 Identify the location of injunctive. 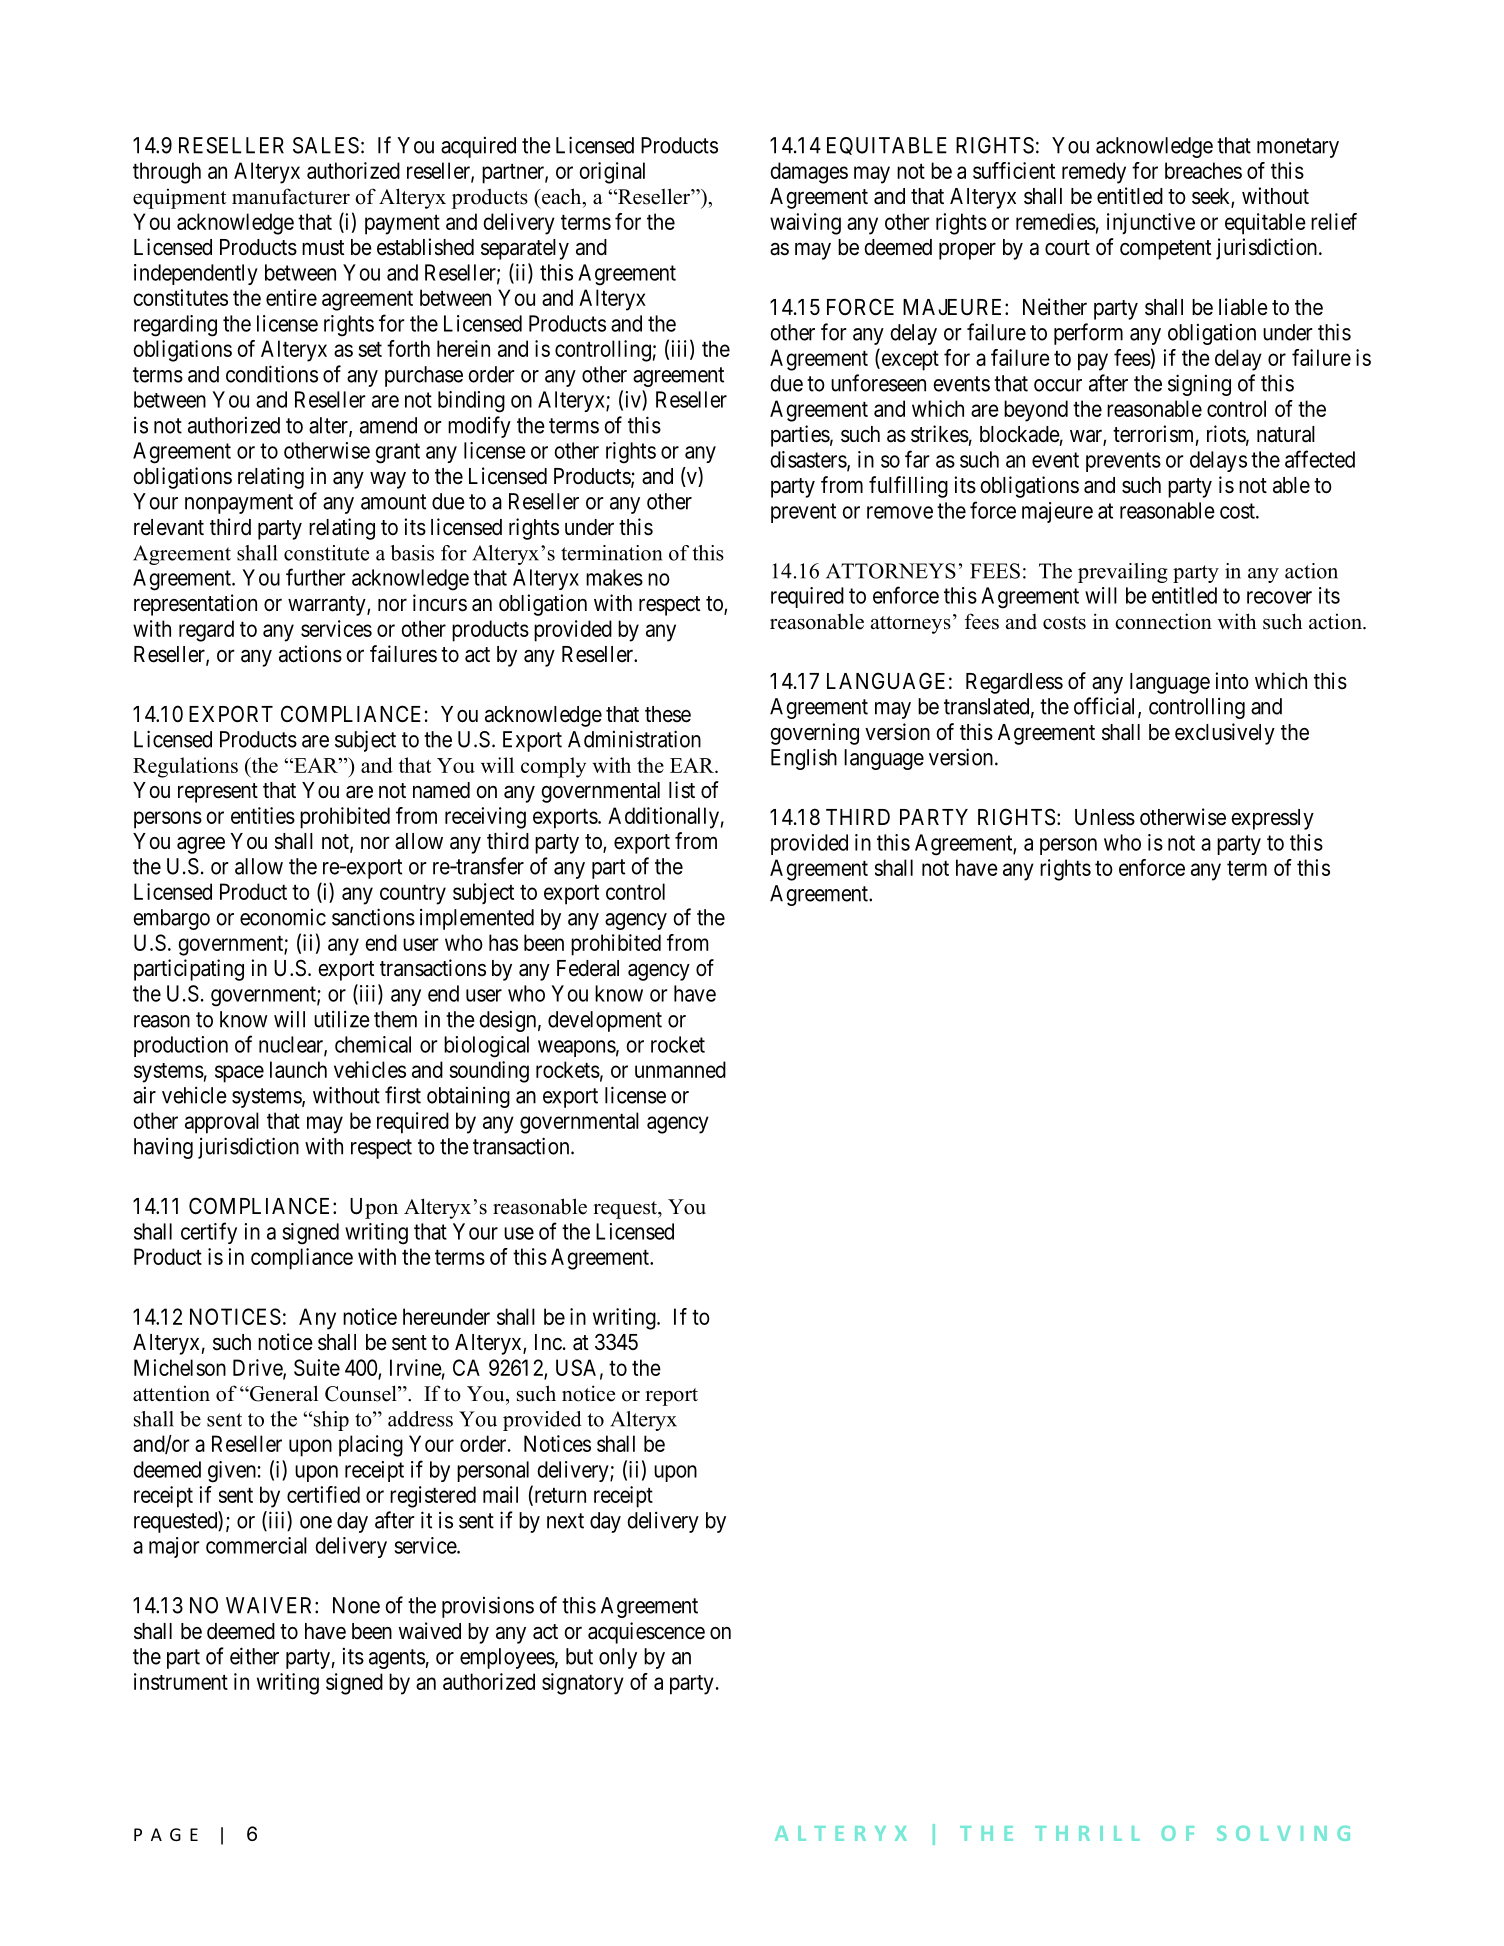
(1151, 224).
